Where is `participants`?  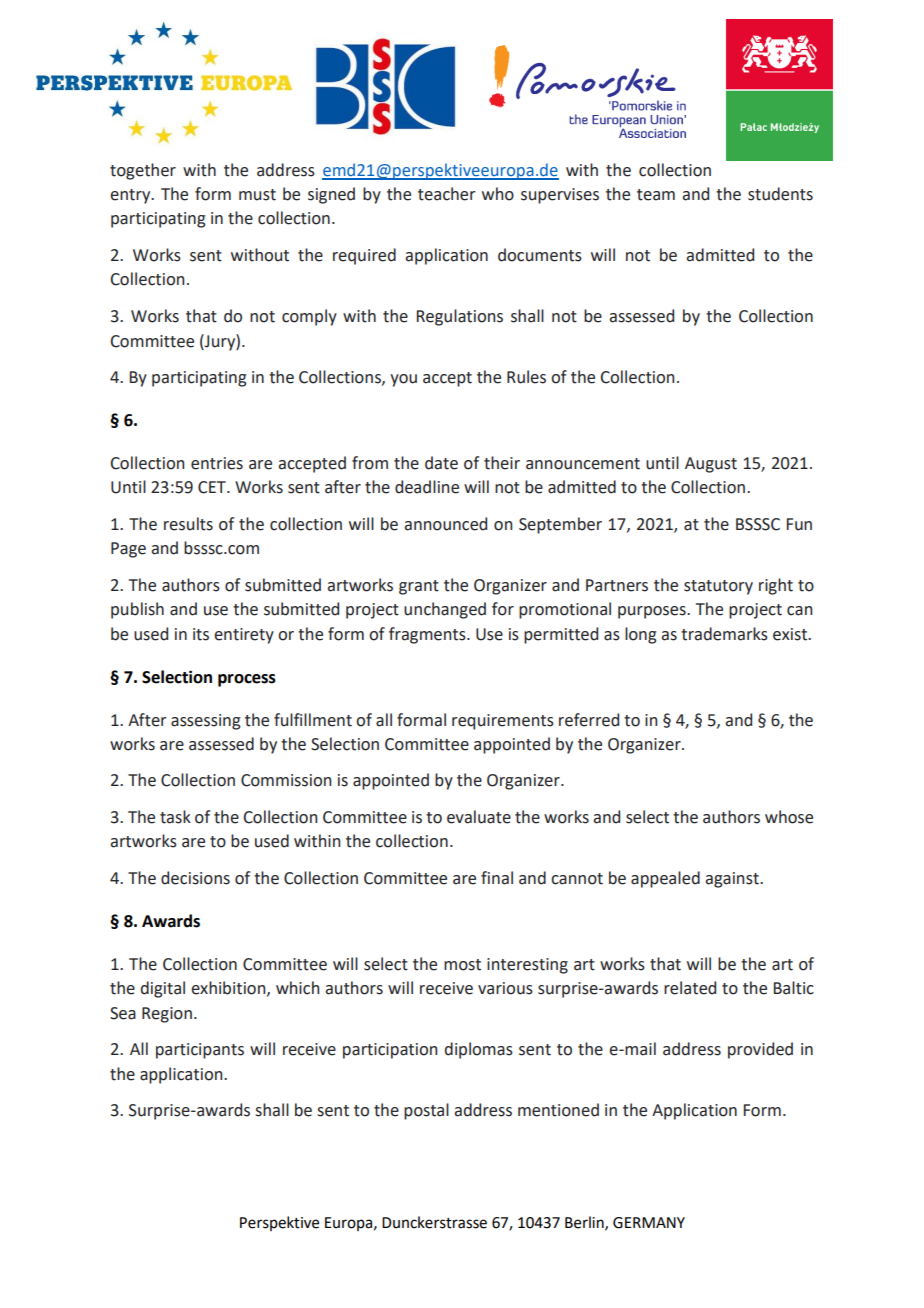
participants is located at coordinates (200, 1051).
